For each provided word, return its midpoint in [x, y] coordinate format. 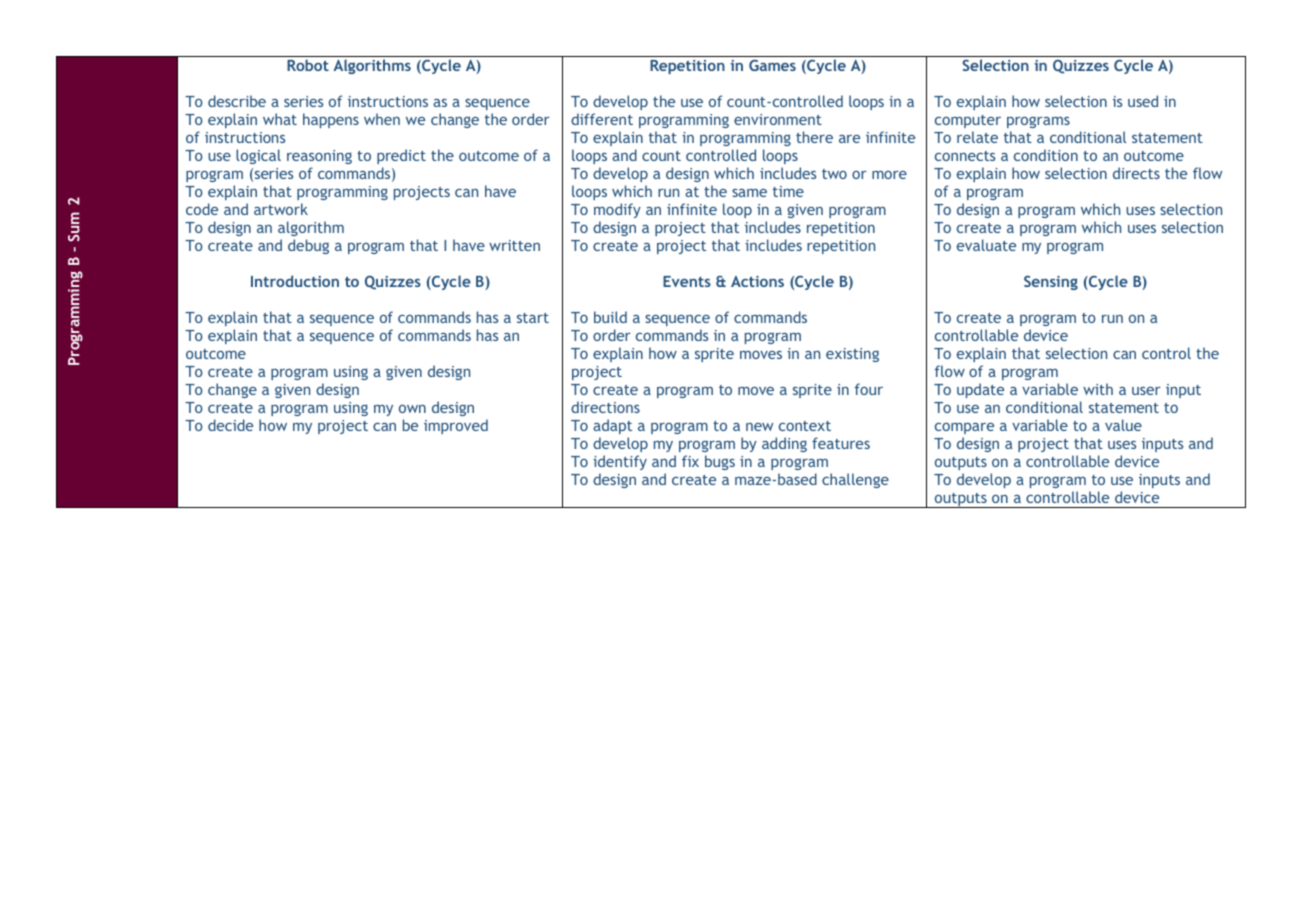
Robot [308, 65]
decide [230, 425]
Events [687, 281]
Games [772, 65]
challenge [855, 480]
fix [690, 461]
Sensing [1051, 282]
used [1143, 101]
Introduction [295, 281]
